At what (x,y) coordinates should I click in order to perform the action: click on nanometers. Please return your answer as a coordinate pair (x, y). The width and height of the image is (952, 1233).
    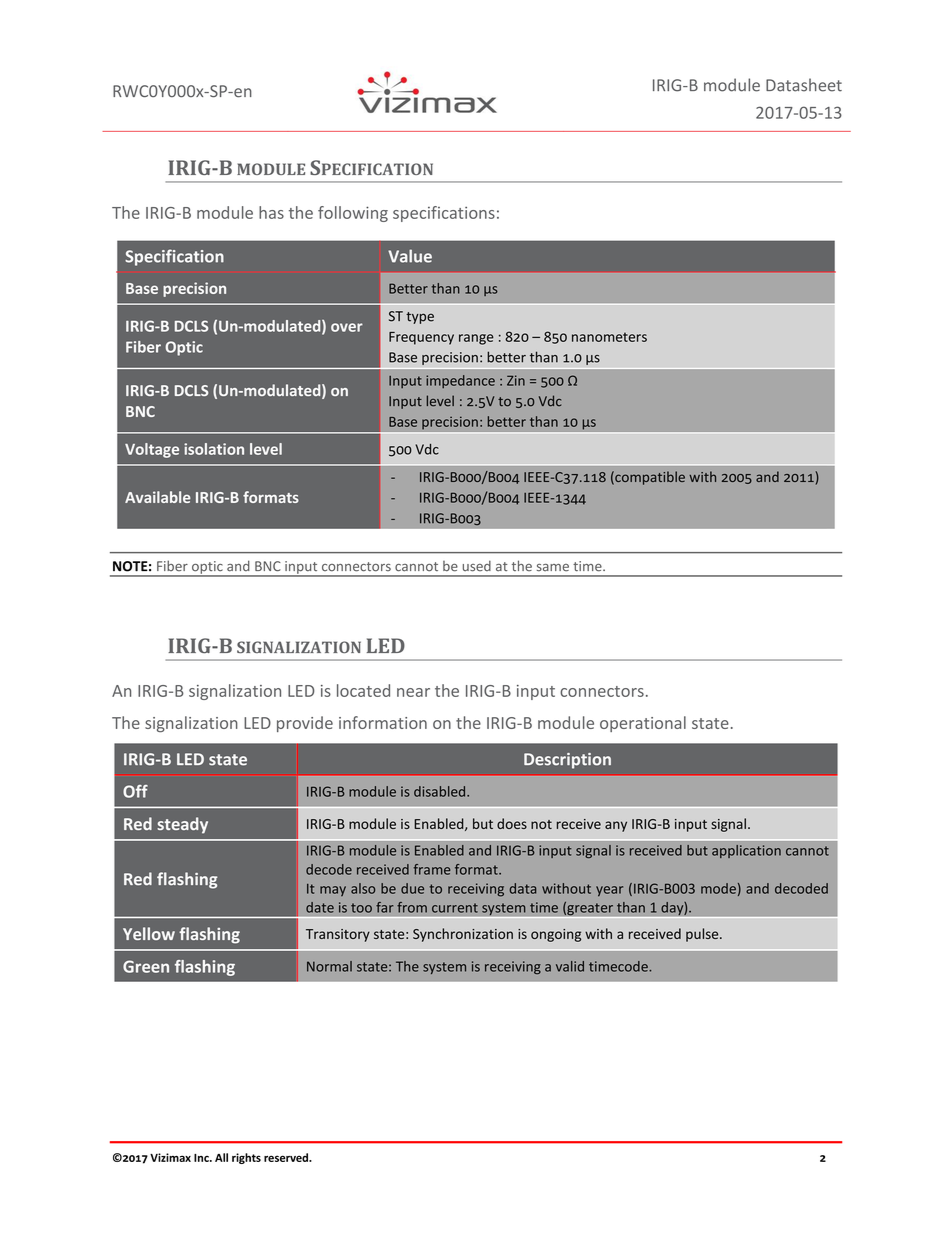
    Looking at the image, I should click on (609, 337).
